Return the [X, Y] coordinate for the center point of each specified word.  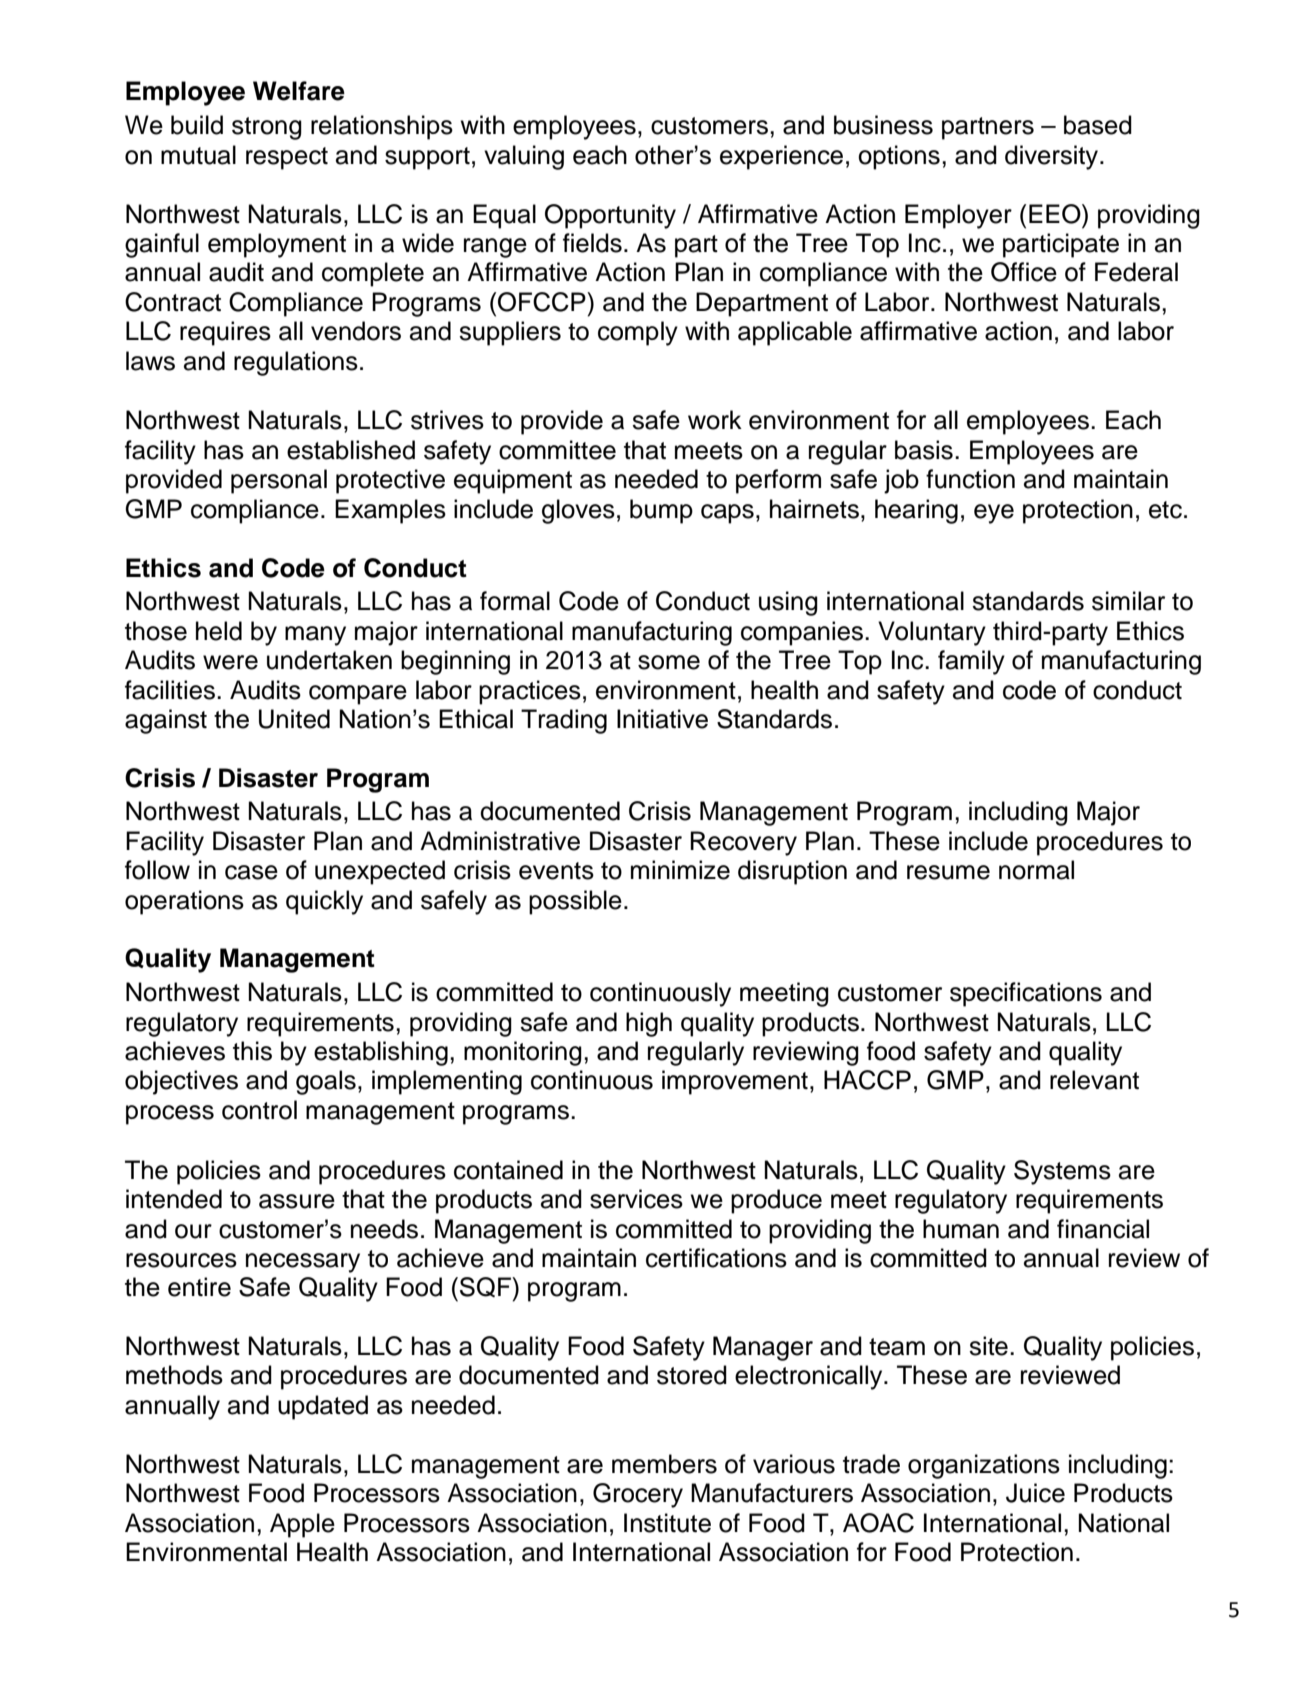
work [715, 420]
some [669, 662]
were [230, 662]
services [636, 1199]
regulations [296, 363]
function [970, 479]
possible [575, 902]
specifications [1026, 994]
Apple [302, 1525]
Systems [1062, 1172]
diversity [1053, 157]
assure [297, 1201]
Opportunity [610, 216]
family [971, 662]
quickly [324, 902]
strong [267, 128]
